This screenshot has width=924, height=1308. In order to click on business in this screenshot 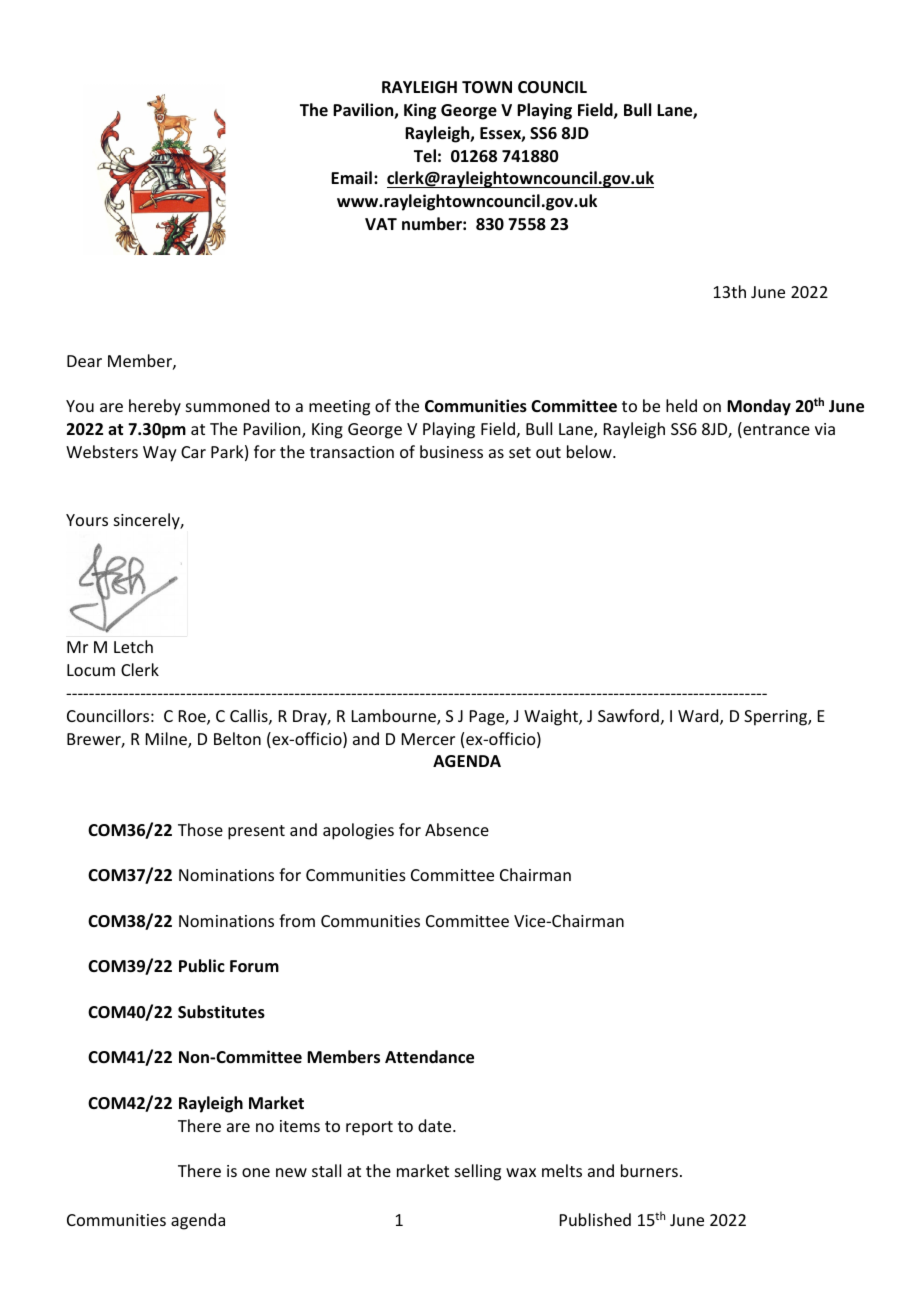, I will do `click(451, 451)`.
